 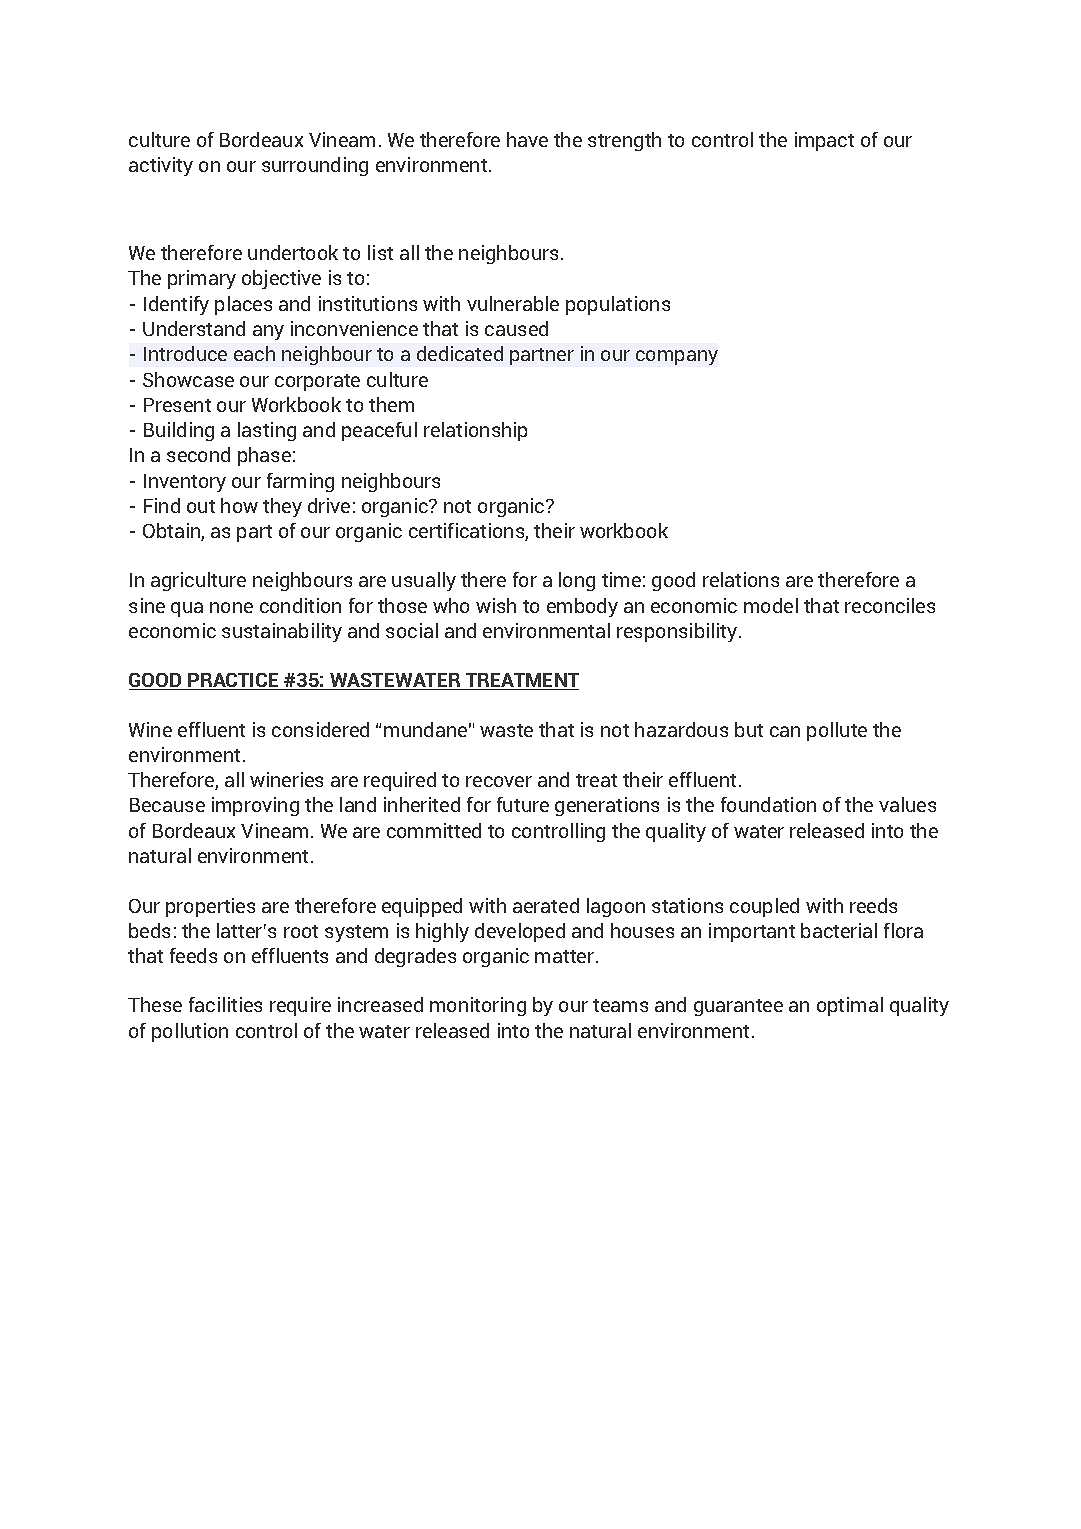 What do you see at coordinates (231, 607) in the screenshot?
I see `none` at bounding box center [231, 607].
